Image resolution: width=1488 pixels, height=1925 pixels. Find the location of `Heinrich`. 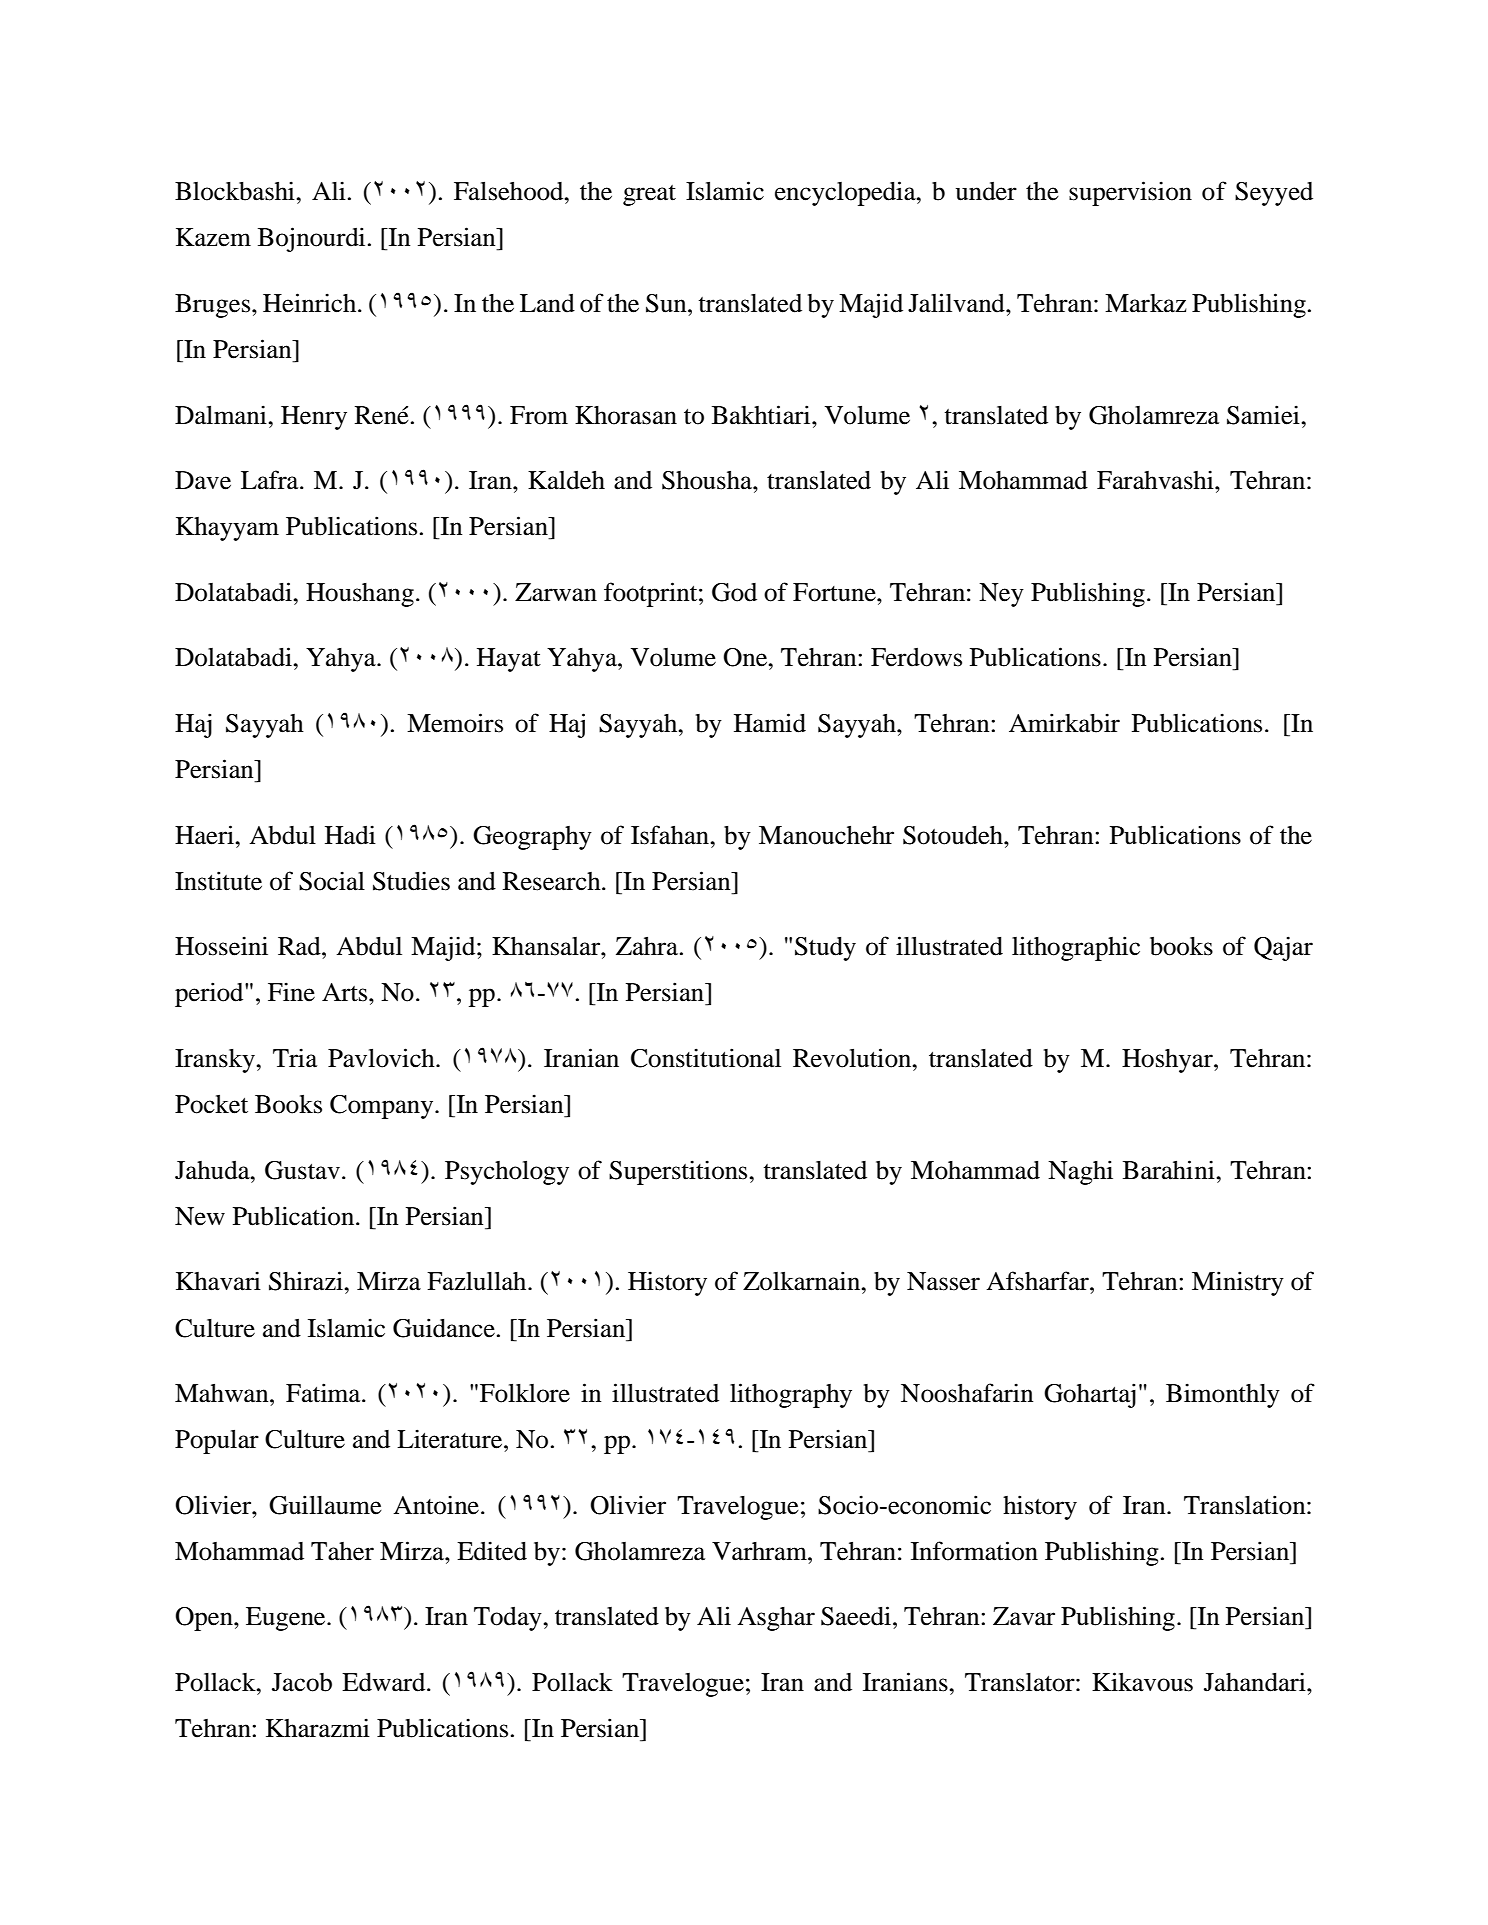

Heinrich is located at coordinates (311, 303).
